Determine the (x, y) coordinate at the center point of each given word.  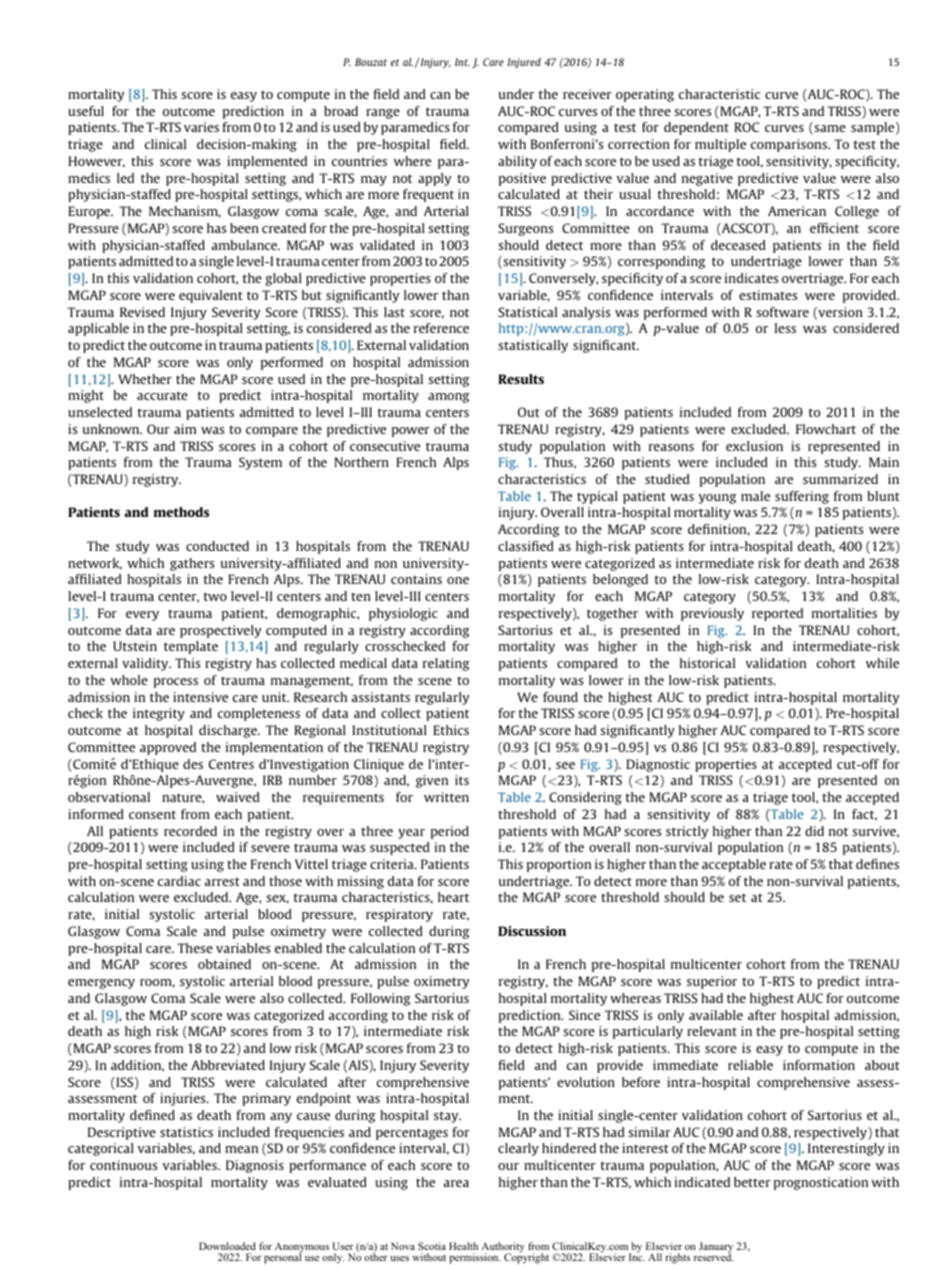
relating (446, 664)
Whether (145, 379)
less (785, 328)
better (752, 1182)
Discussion (532, 931)
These (195, 948)
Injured (524, 63)
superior (712, 982)
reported (777, 614)
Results (521, 379)
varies (201, 127)
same (829, 130)
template (191, 647)
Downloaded (227, 1246)
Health (463, 1246)
